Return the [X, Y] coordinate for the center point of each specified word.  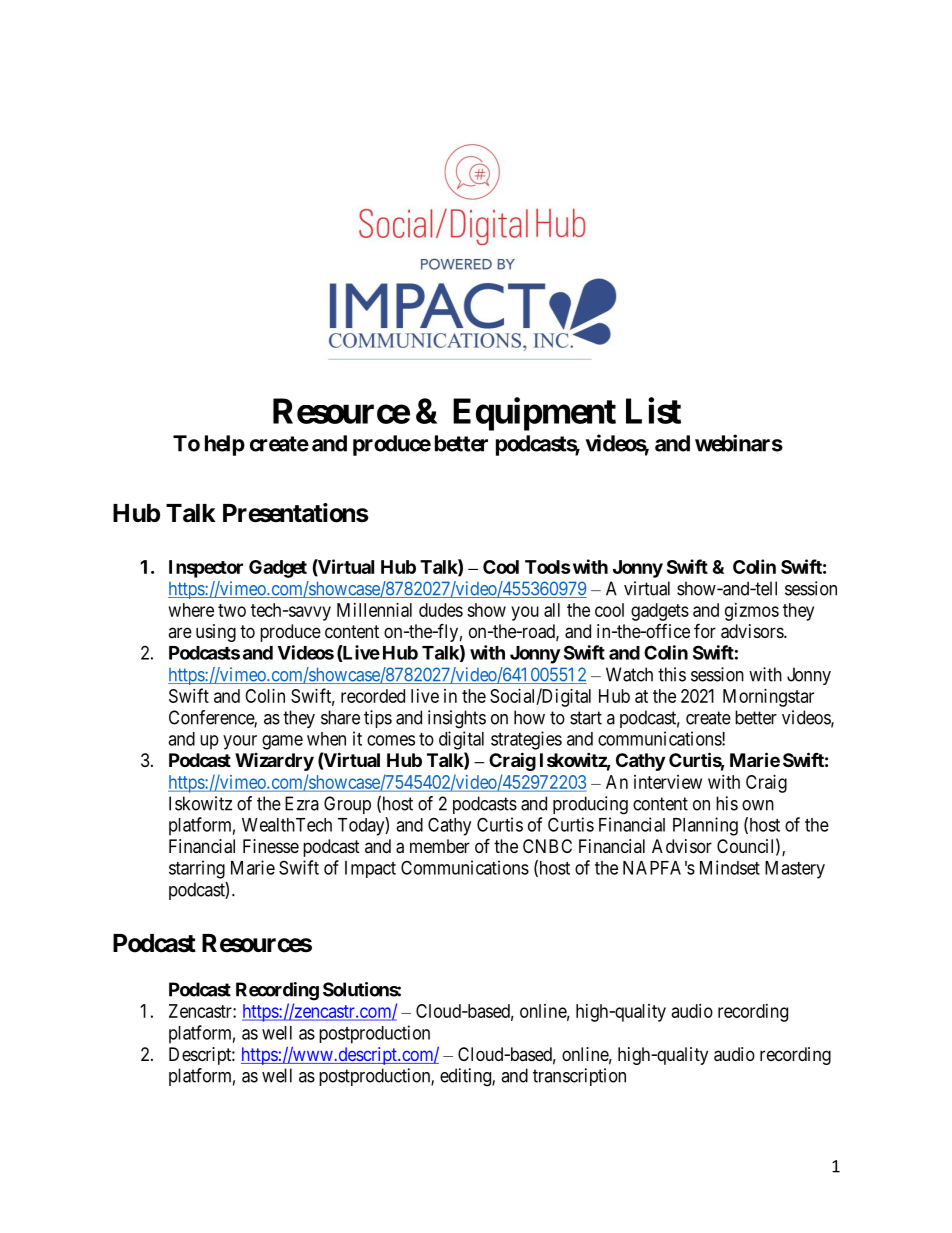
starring [197, 869]
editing [466, 1077]
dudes [441, 610]
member [440, 846]
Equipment [534, 414]
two [232, 610]
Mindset [730, 867]
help [225, 445]
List [653, 410]
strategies [526, 740]
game [282, 742]
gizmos [752, 612]
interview [668, 782]
